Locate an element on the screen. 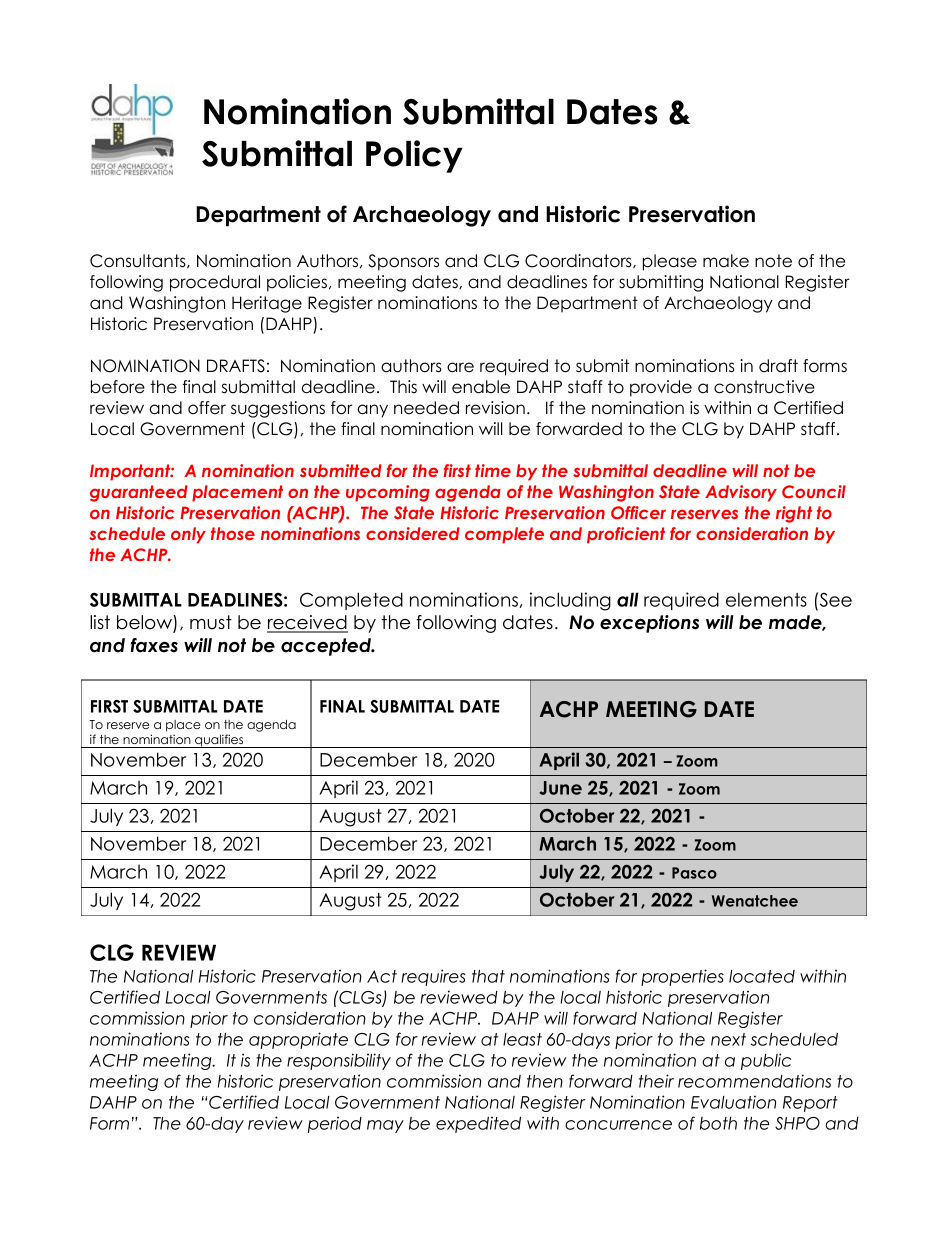 The image size is (952, 1233). Evaluation is located at coordinates (733, 1102).
